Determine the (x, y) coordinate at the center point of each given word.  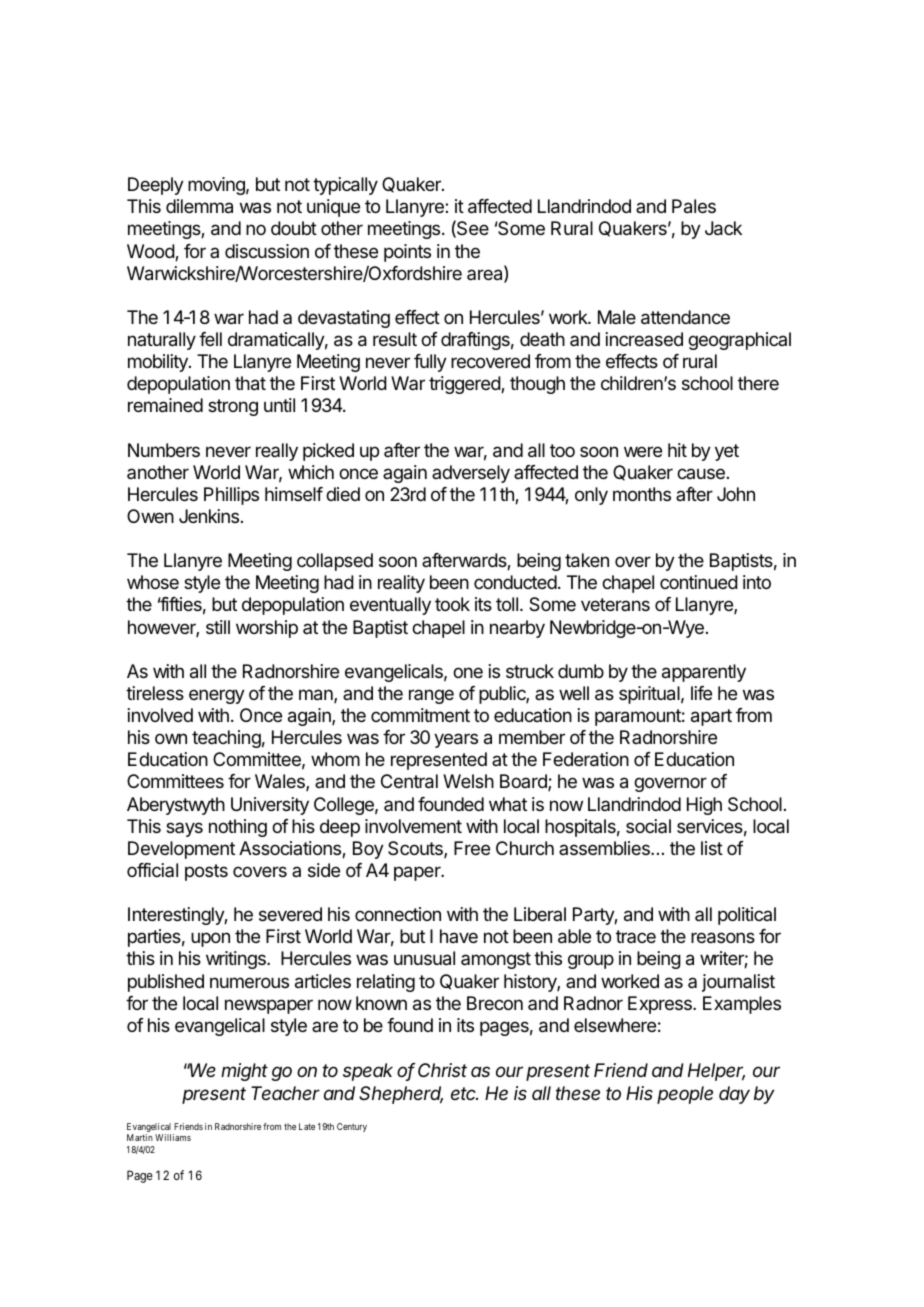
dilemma (199, 206)
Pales (694, 206)
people (685, 1095)
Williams (173, 1137)
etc (464, 1093)
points (407, 253)
